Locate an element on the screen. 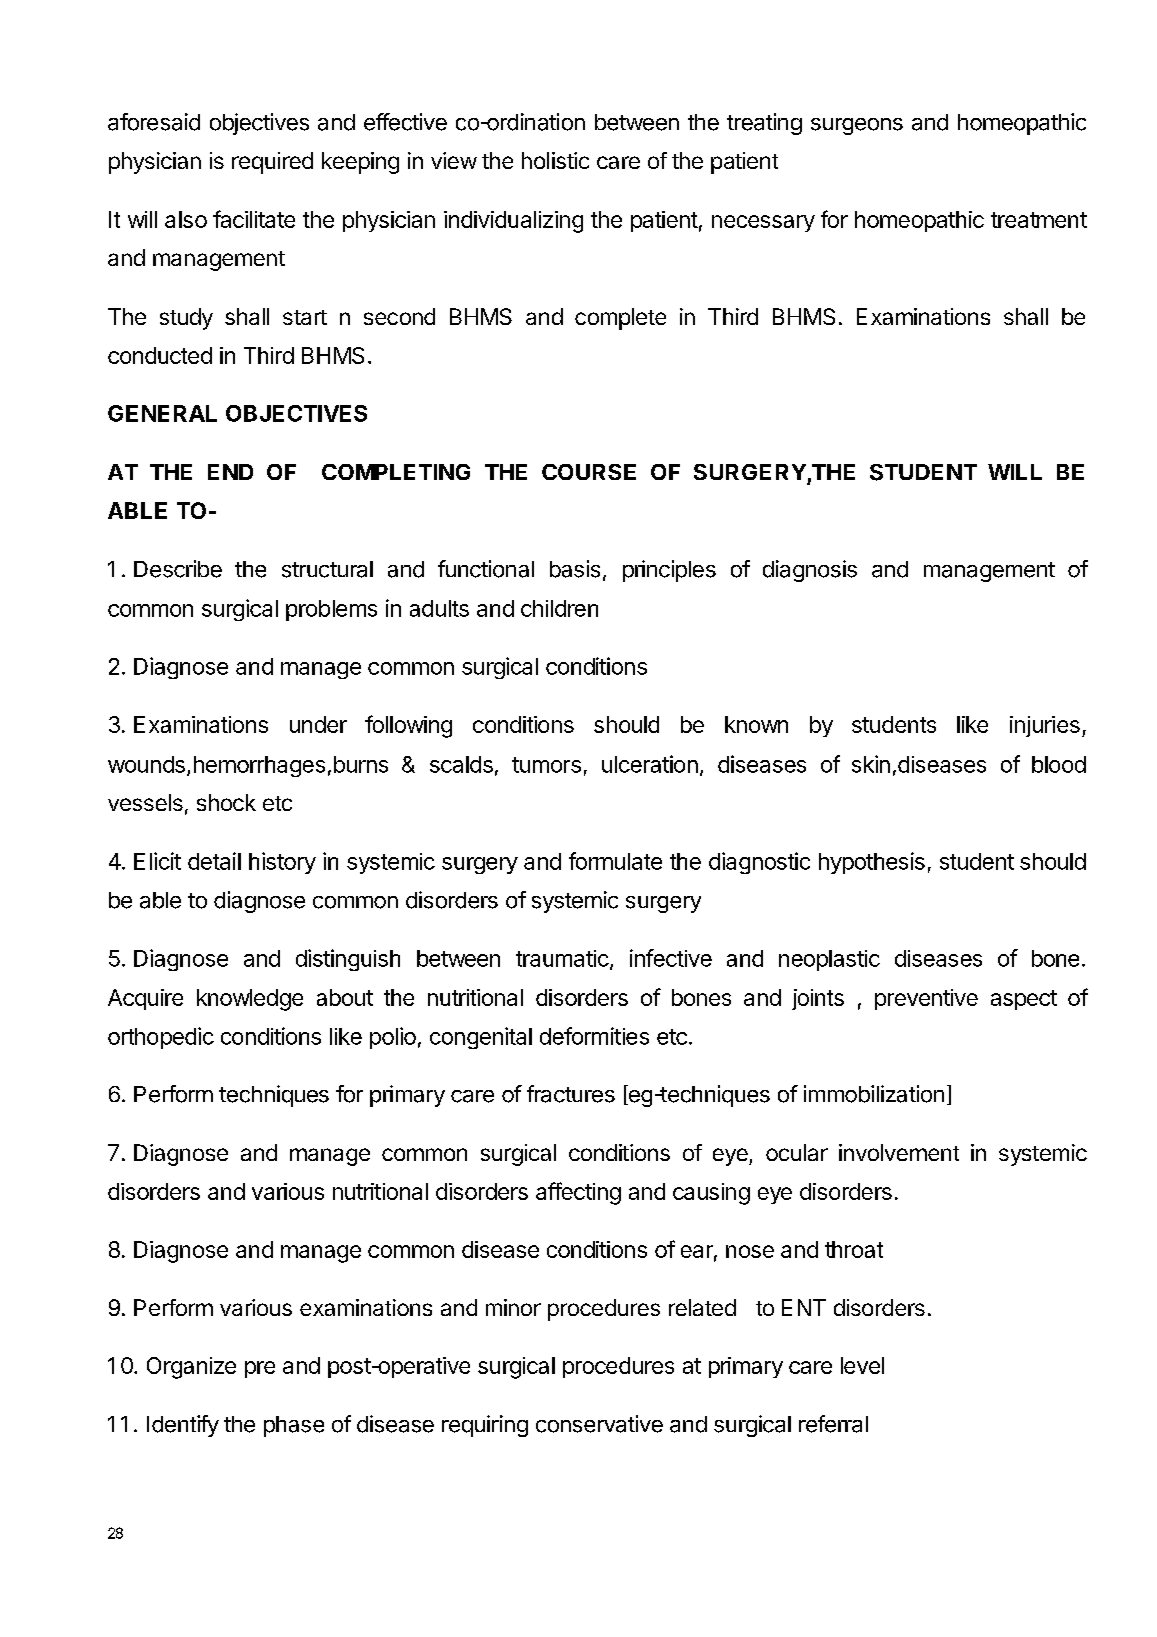  conservative is located at coordinates (599, 1424).
